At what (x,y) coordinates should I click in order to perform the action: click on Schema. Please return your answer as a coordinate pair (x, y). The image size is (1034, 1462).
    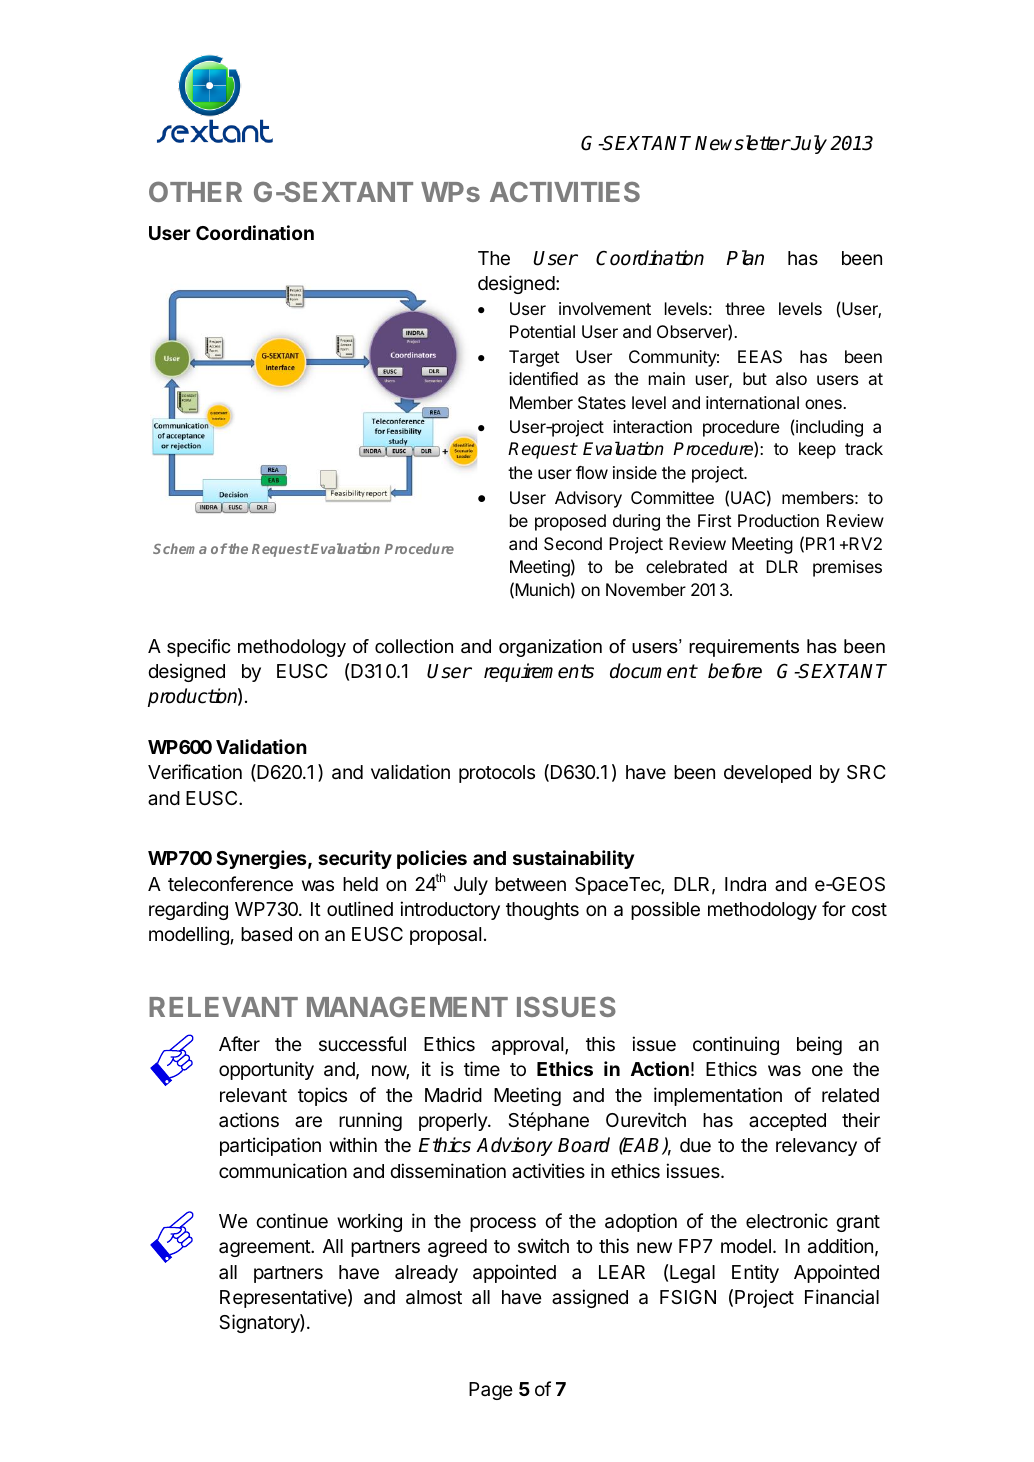
    Looking at the image, I should click on (180, 548).
